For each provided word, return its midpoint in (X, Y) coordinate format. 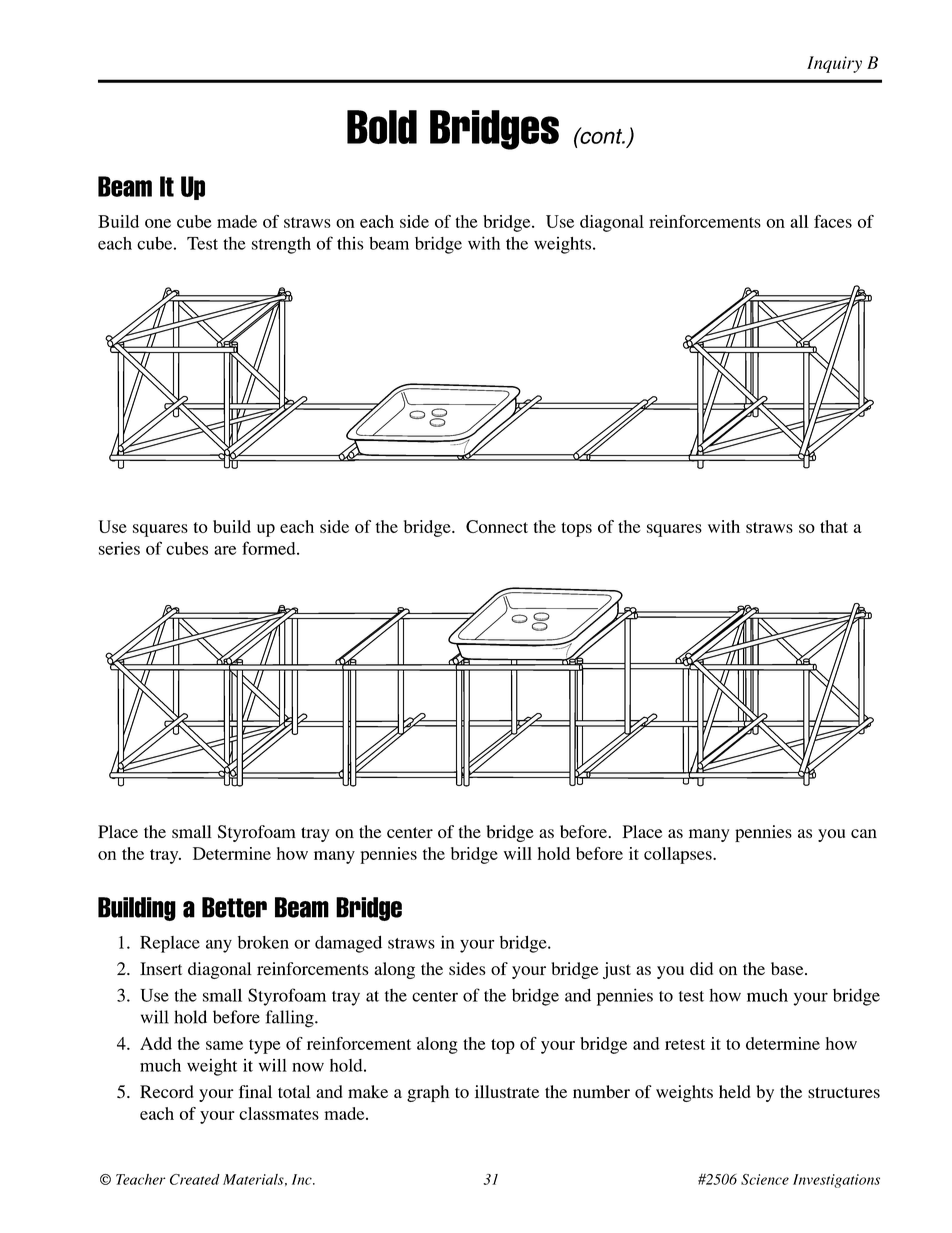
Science (765, 1179)
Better (234, 907)
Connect (497, 526)
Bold (382, 127)
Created (195, 1179)
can (864, 833)
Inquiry (834, 64)
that (834, 526)
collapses (679, 855)
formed (270, 548)
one (158, 223)
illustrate (507, 1091)
